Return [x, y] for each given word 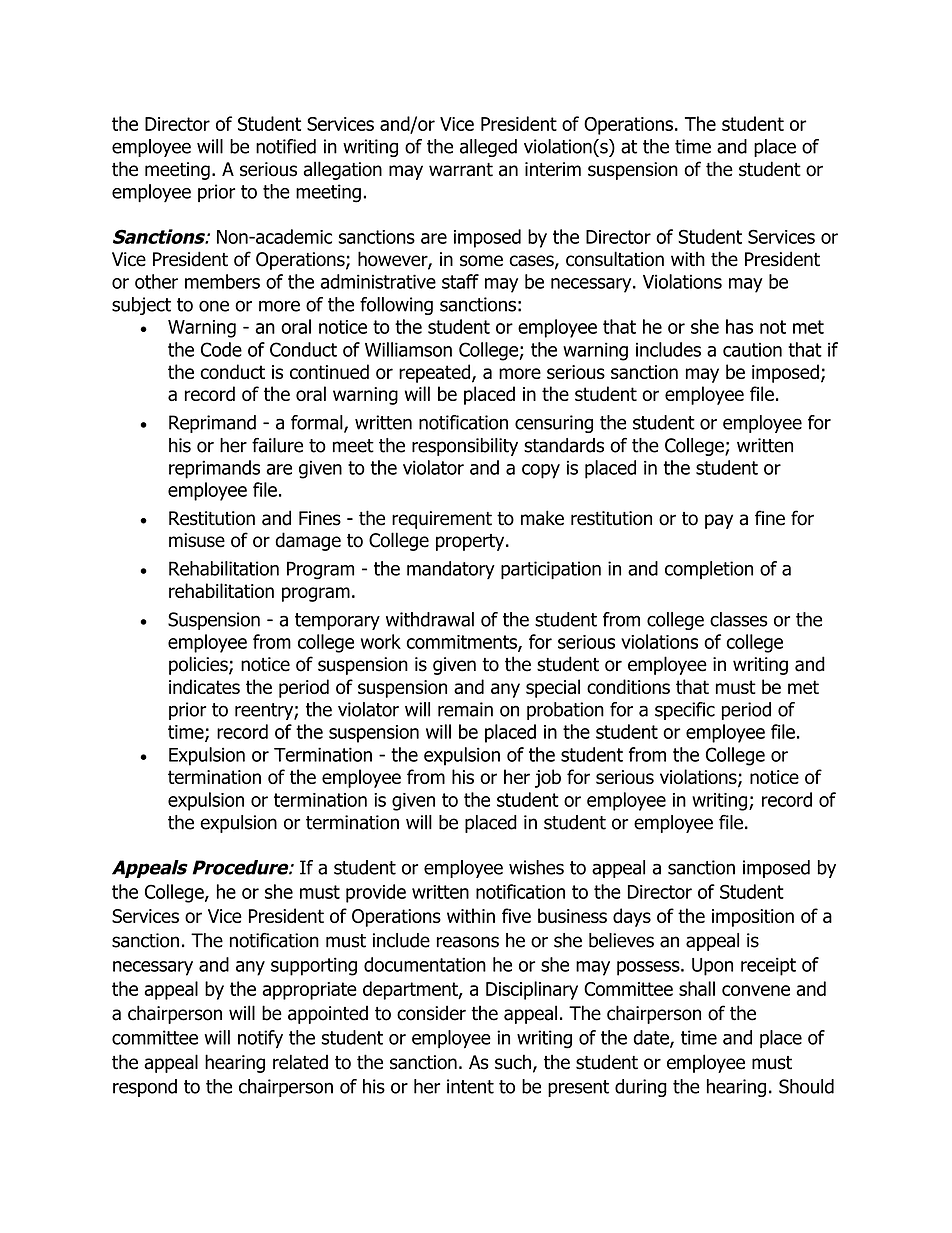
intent [470, 1086]
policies [199, 665]
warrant [461, 170]
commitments [462, 643]
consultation [615, 259]
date [652, 1038]
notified [286, 146]
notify [260, 1039]
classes [739, 619]
